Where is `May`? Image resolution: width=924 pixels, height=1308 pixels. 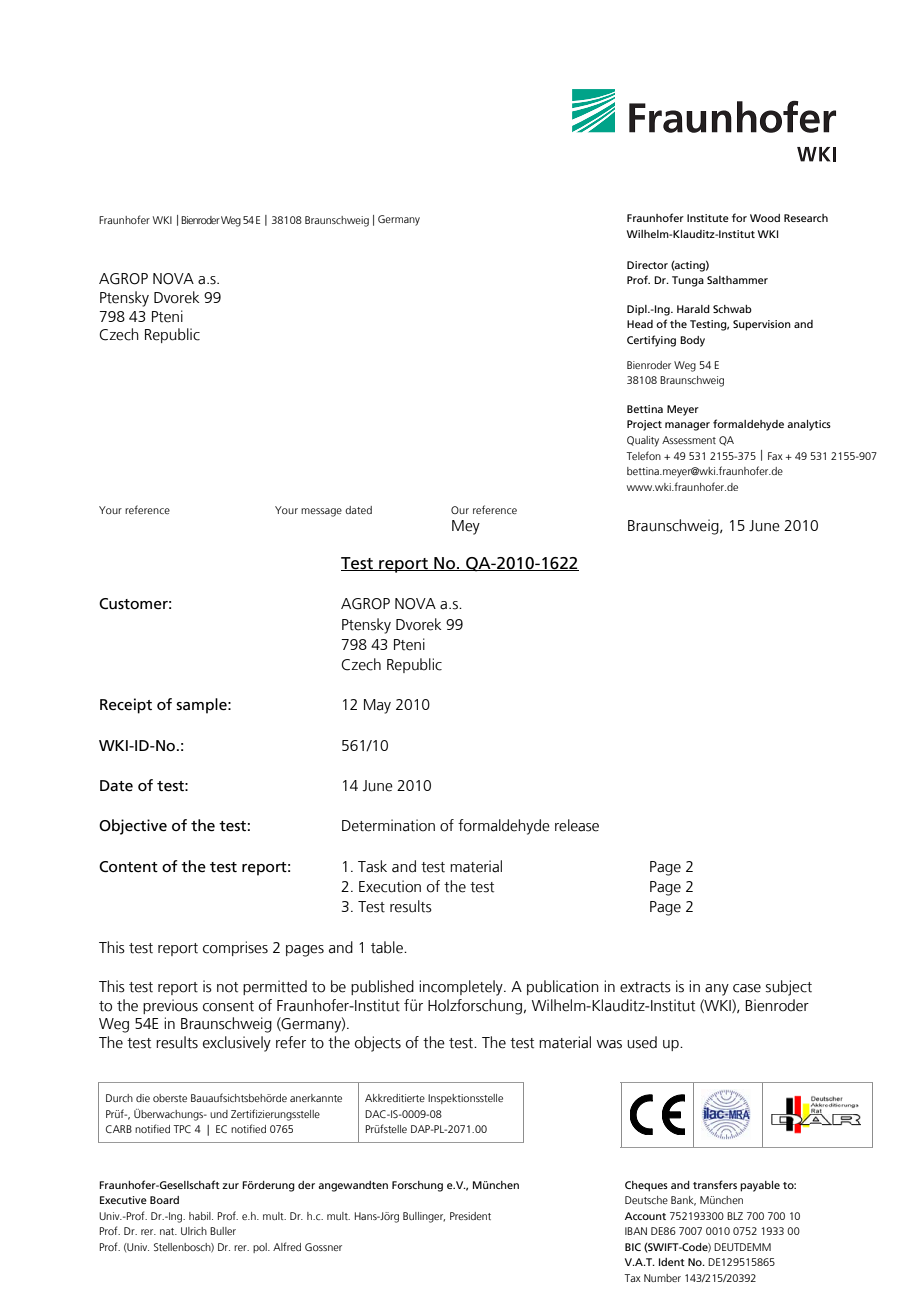 May is located at coordinates (377, 706).
